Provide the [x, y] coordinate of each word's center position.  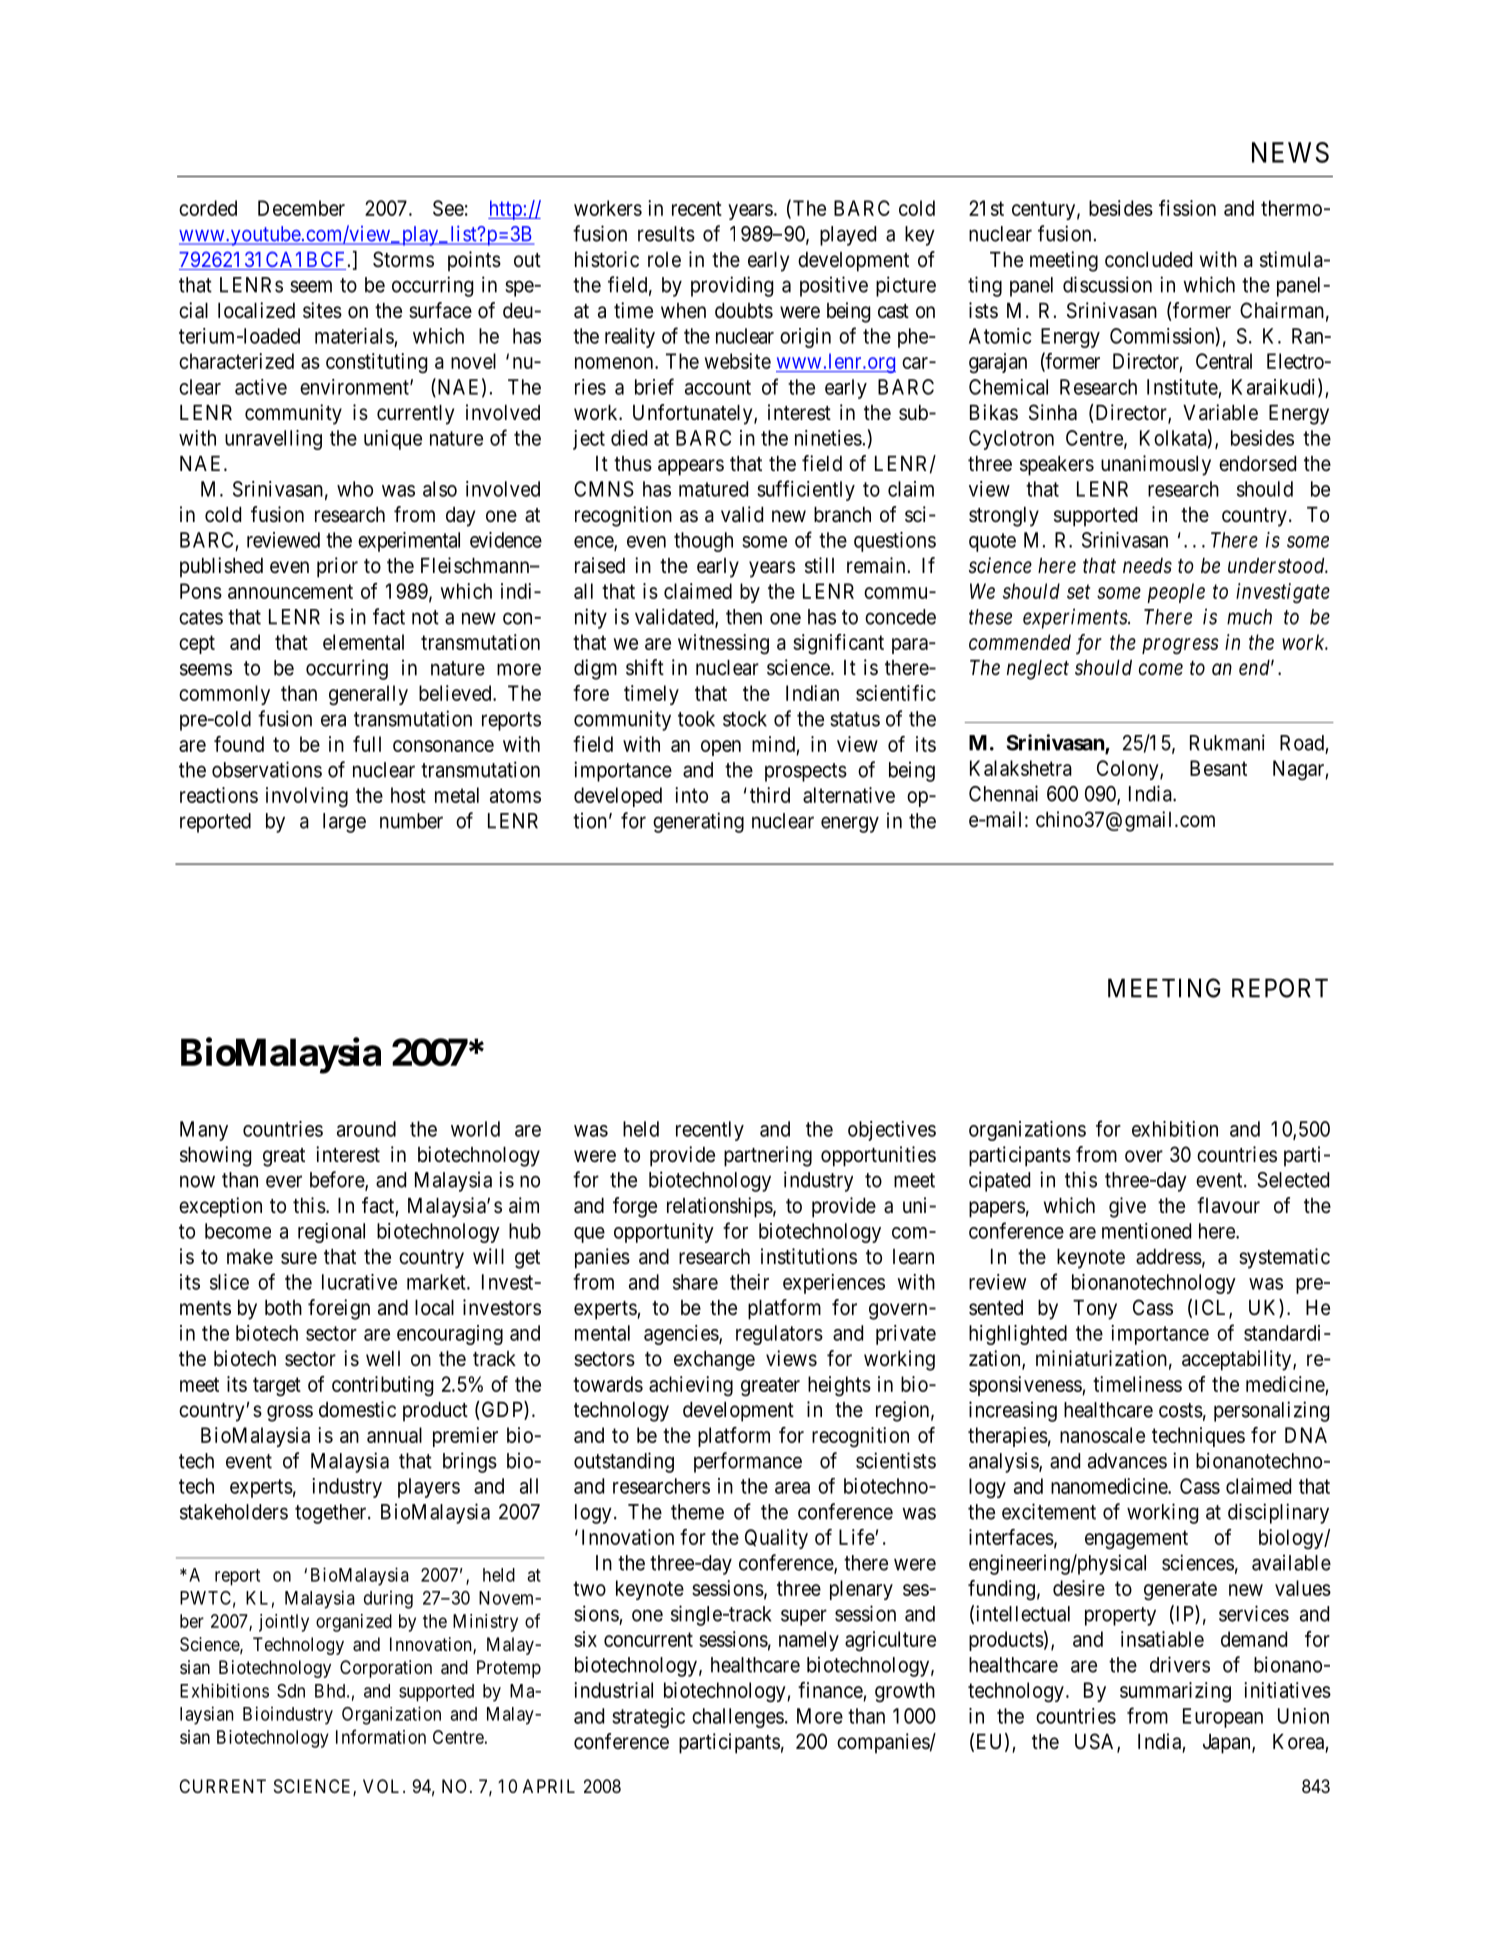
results [666, 234]
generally [368, 695]
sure [299, 1258]
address [1169, 1257]
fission [1187, 208]
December [301, 208]
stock [745, 719]
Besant [1218, 768]
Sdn [291, 1691]
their [749, 1282]
